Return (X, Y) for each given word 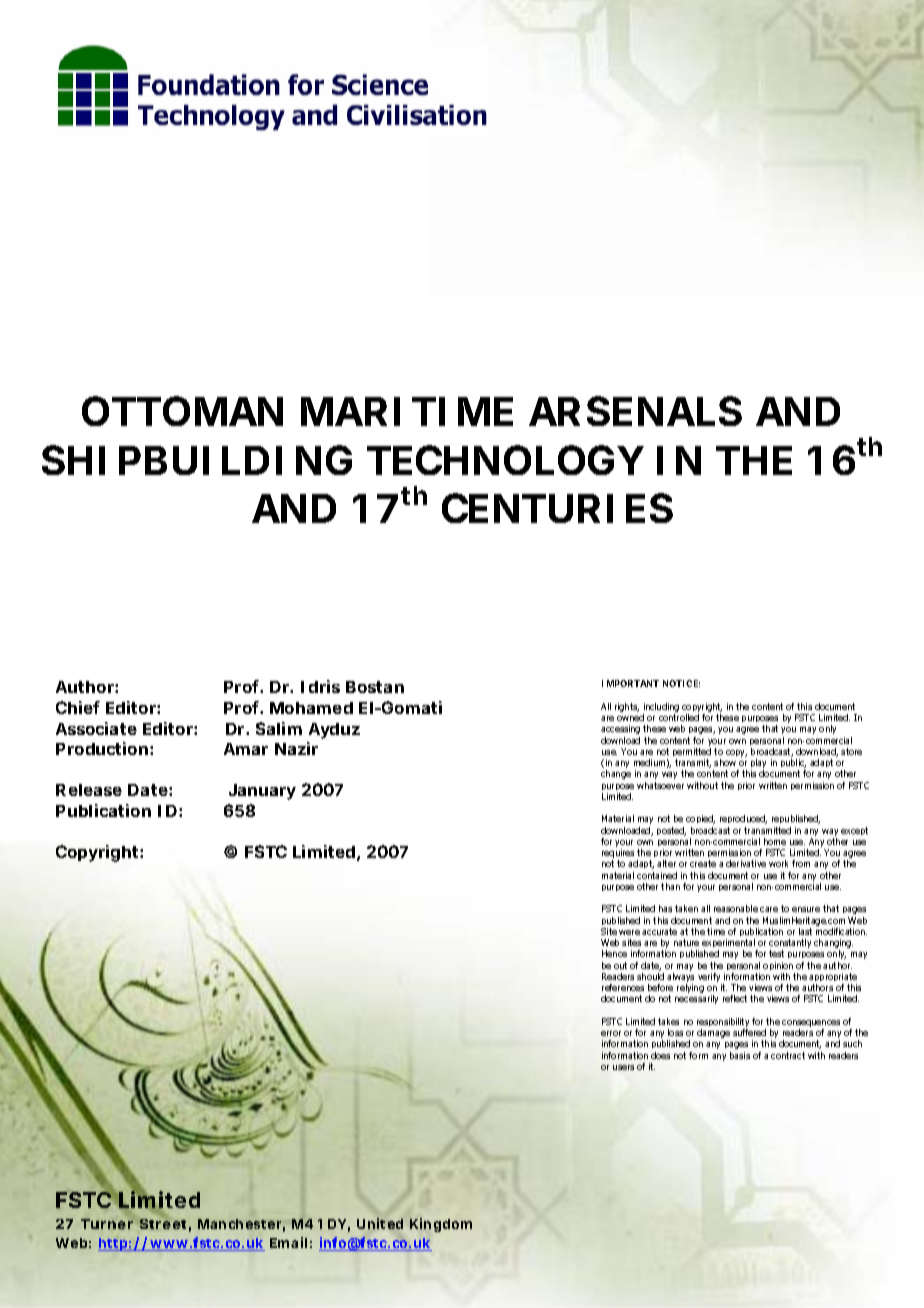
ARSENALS (635, 411)
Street (165, 1224)
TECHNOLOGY (505, 460)
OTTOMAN (182, 411)
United (380, 1223)
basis (740, 1055)
